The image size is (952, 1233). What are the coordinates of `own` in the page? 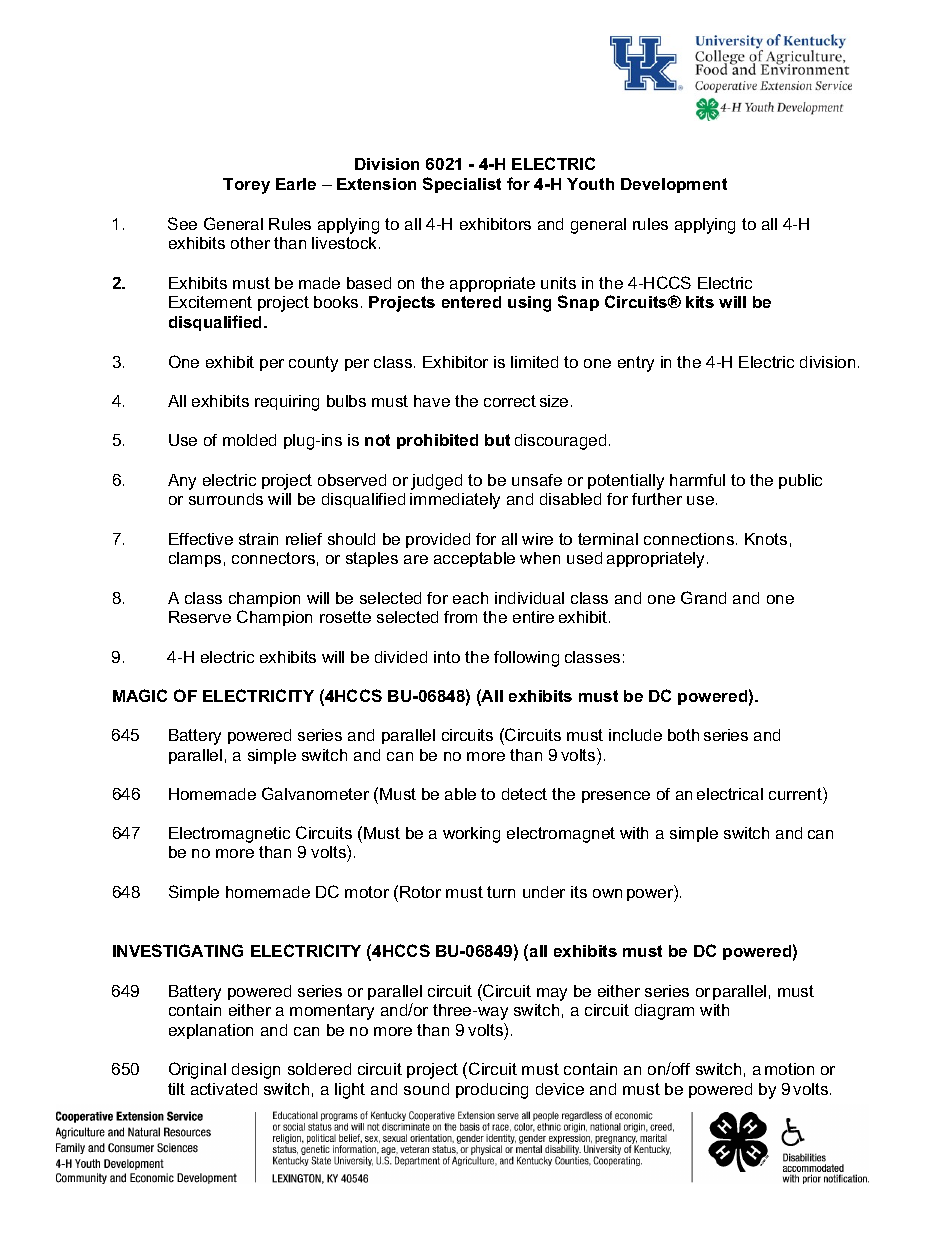 It's located at (607, 893).
